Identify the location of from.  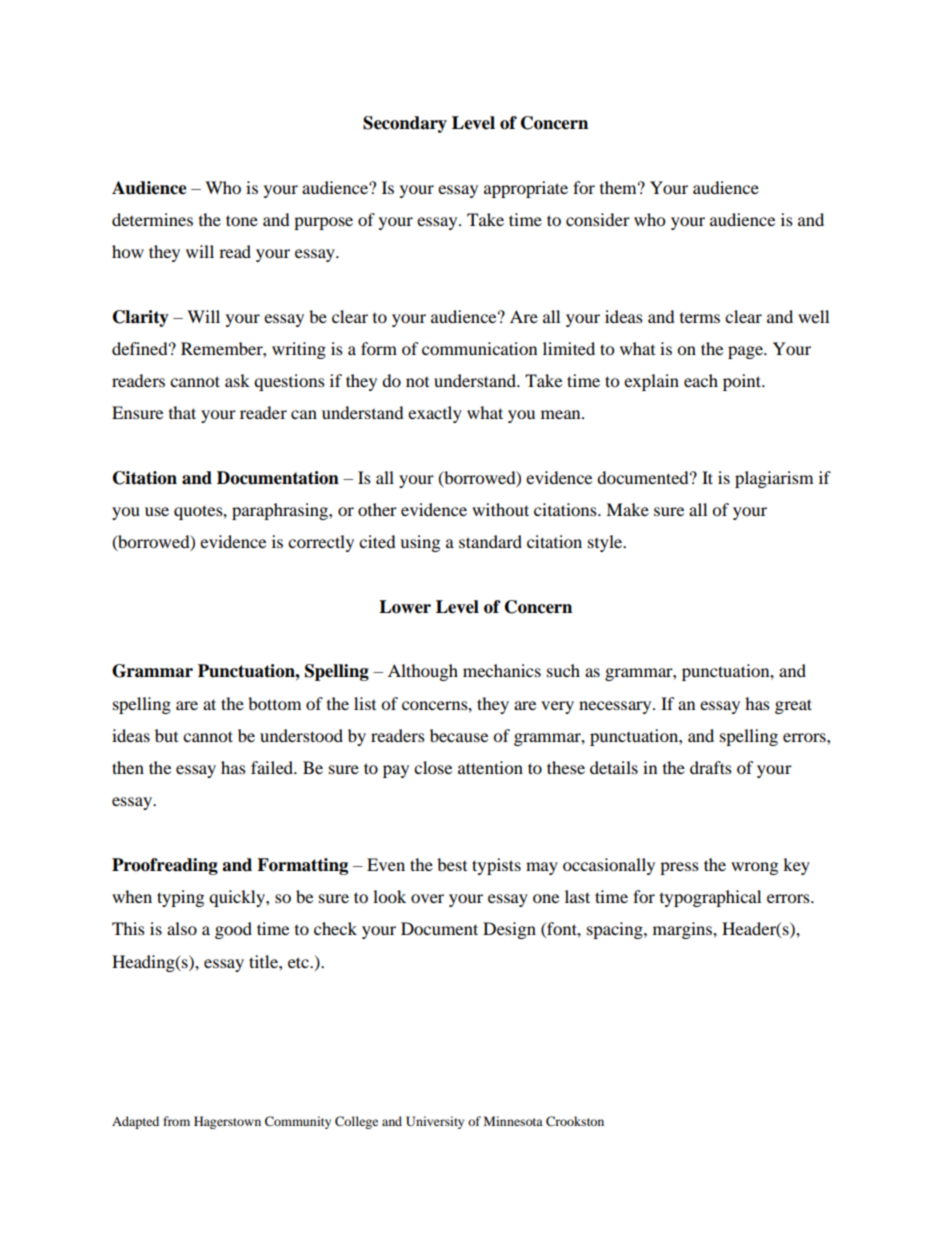
(176, 1121).
